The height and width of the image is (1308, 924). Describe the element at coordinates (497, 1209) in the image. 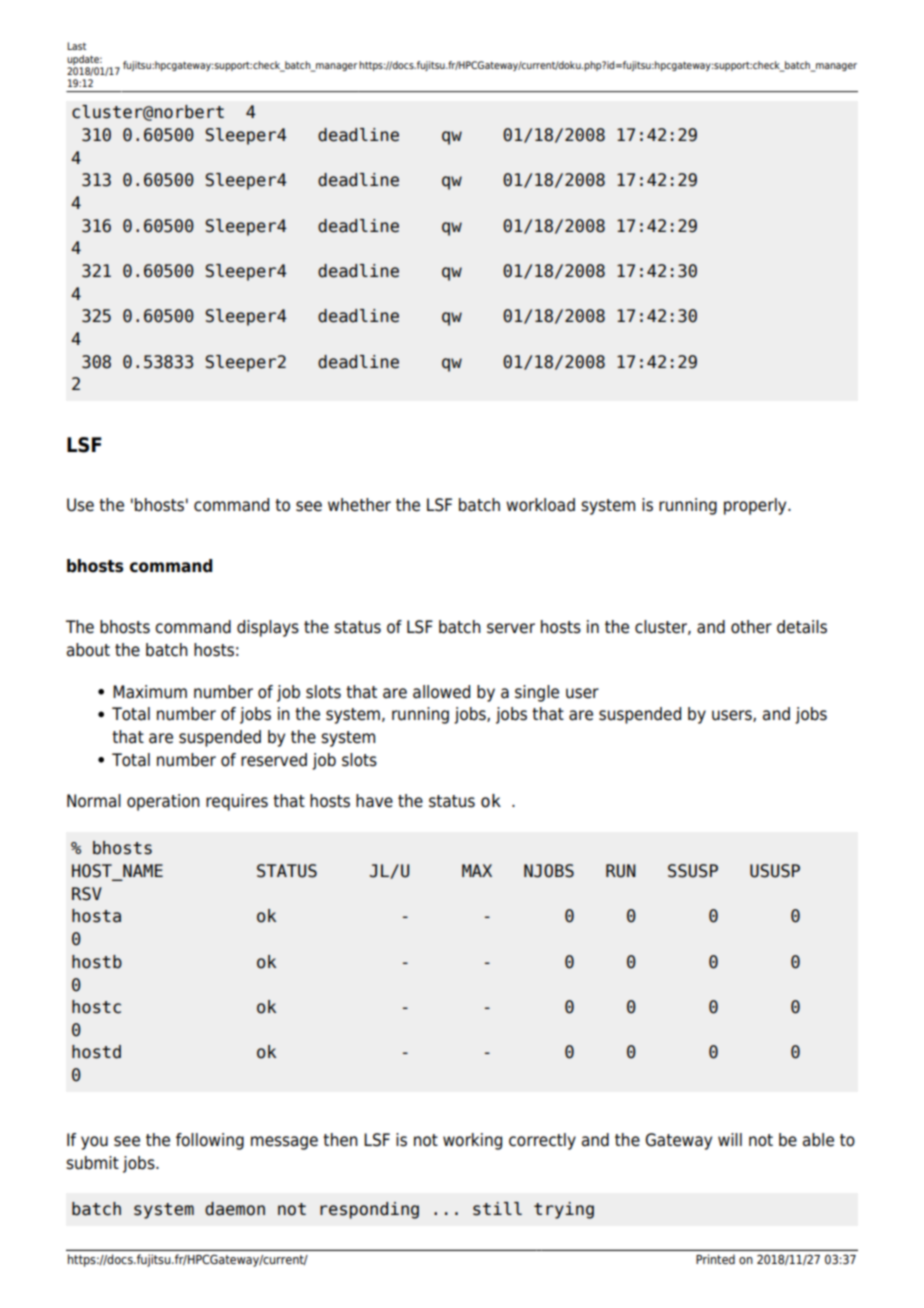

I see `still` at that location.
